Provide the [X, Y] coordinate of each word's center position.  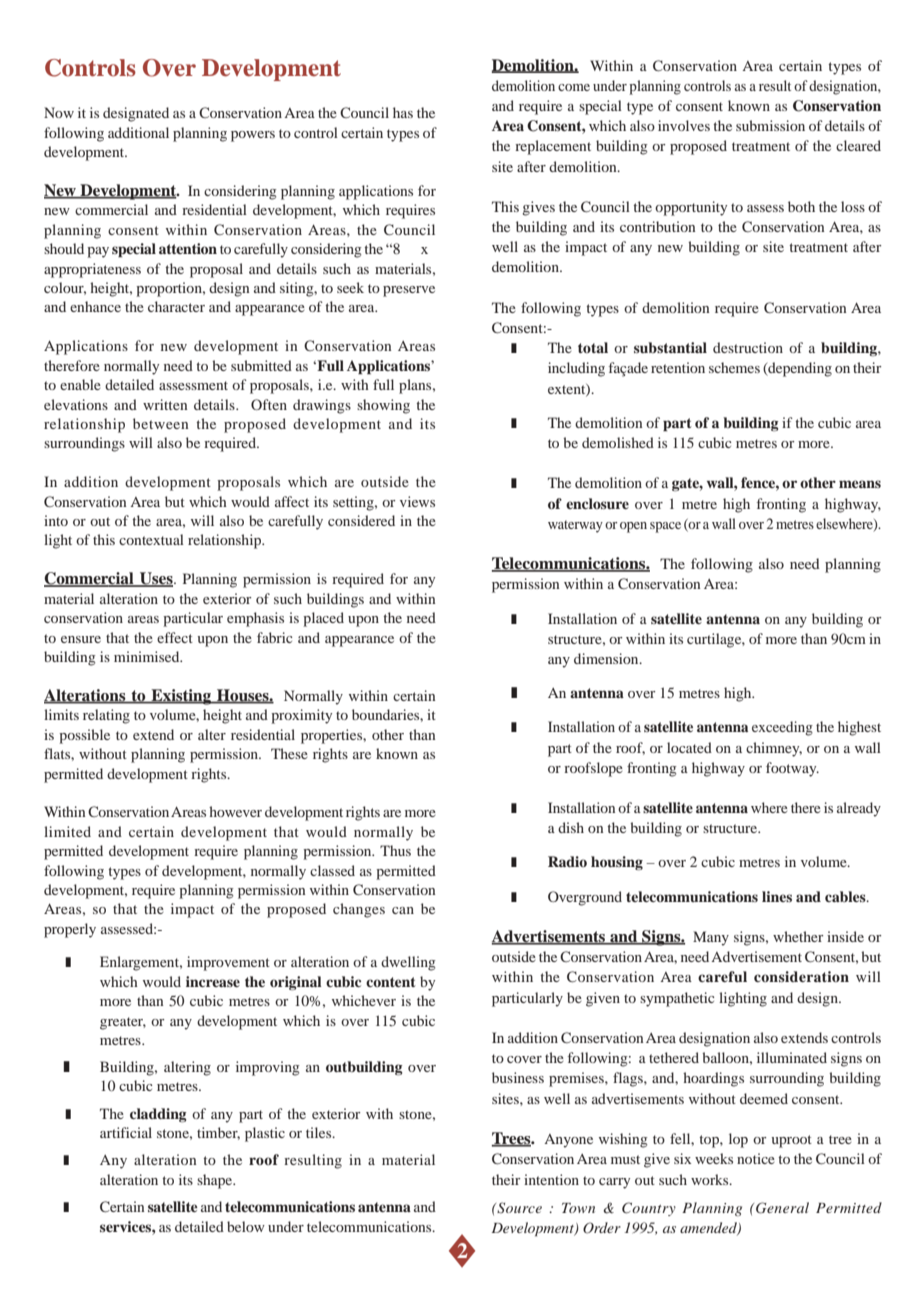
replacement [553, 147]
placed [323, 619]
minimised [148, 656]
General [782, 1208]
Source [518, 1208]
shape [216, 1181]
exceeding [782, 728]
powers [253, 136]
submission [770, 125]
